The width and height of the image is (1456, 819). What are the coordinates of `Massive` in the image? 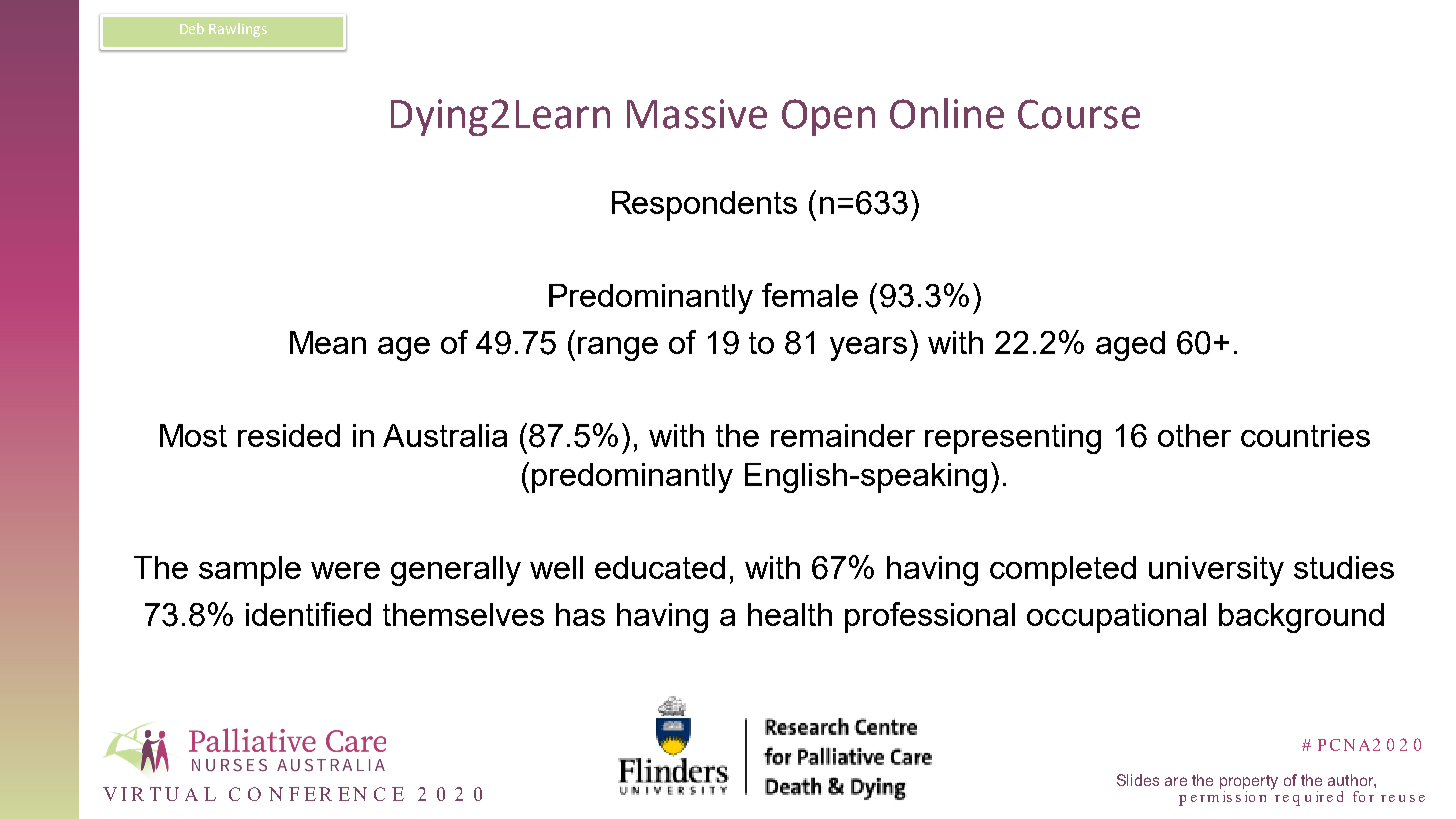 It's located at (697, 114).
